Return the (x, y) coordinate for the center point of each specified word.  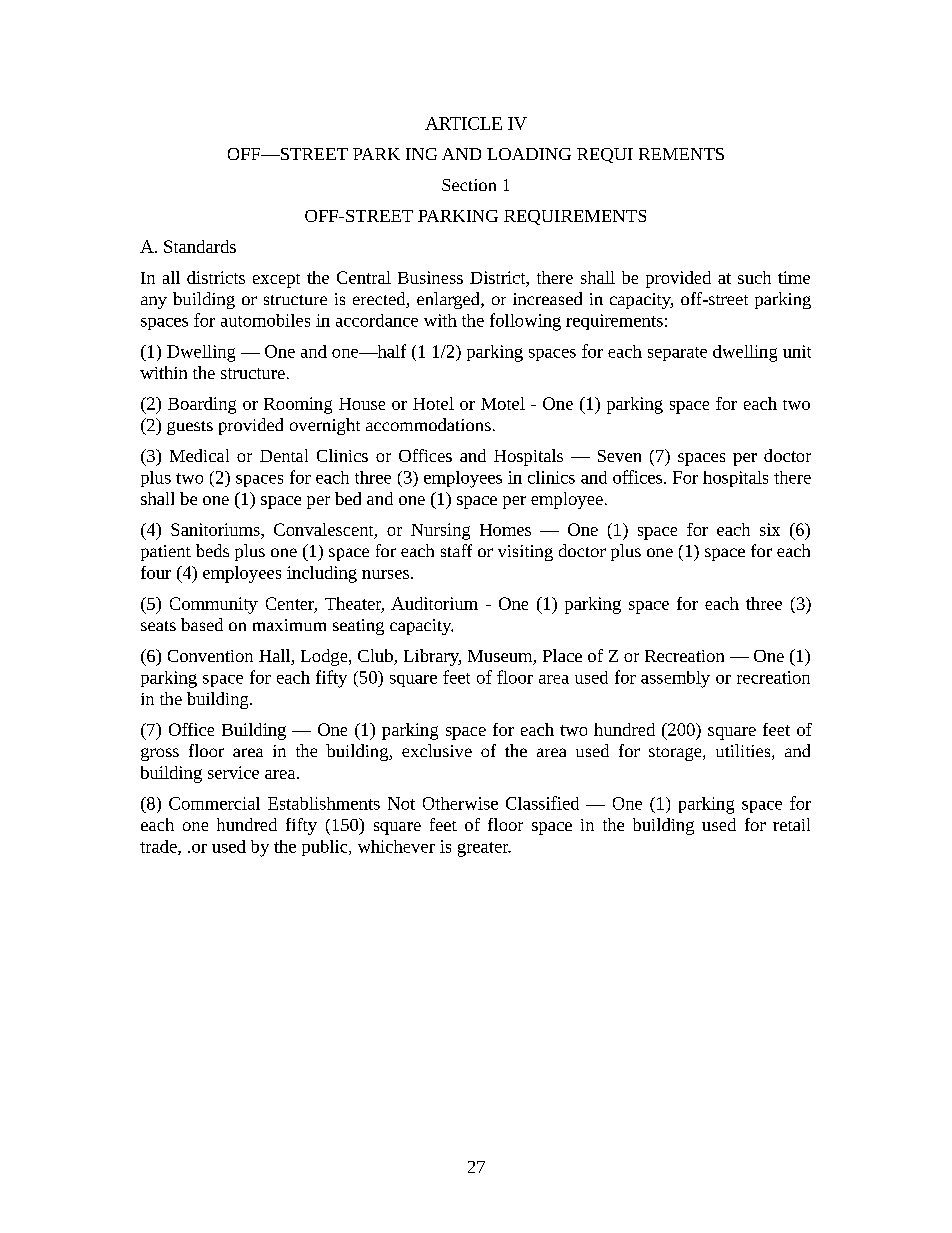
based (202, 624)
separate (677, 354)
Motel (503, 403)
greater (484, 849)
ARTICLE (463, 123)
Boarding (202, 405)
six (770, 529)
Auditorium (434, 603)
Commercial (214, 803)
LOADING (529, 154)
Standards (200, 246)
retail (791, 824)
